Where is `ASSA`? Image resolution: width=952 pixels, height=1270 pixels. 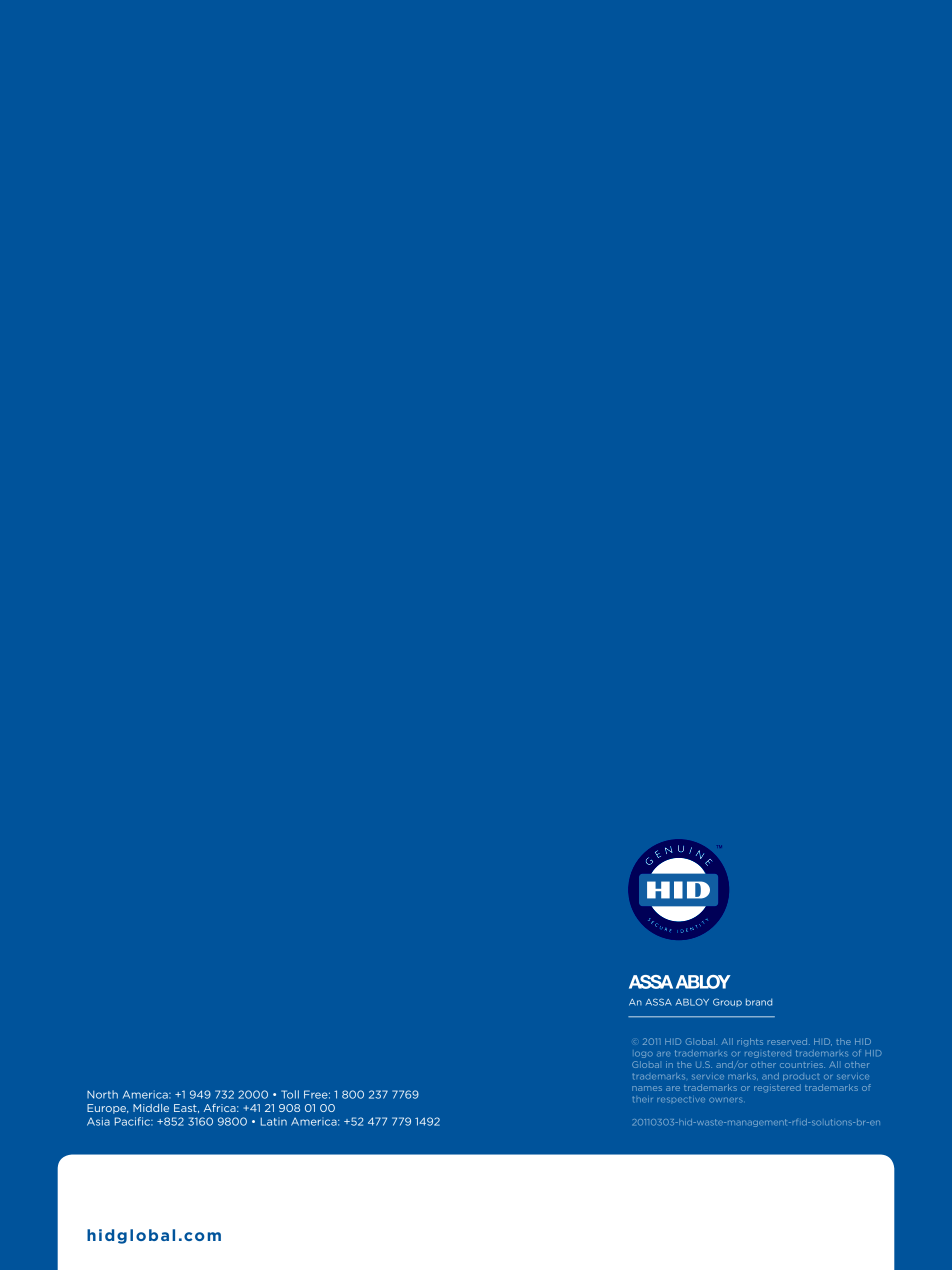 ASSA is located at coordinates (659, 1002).
